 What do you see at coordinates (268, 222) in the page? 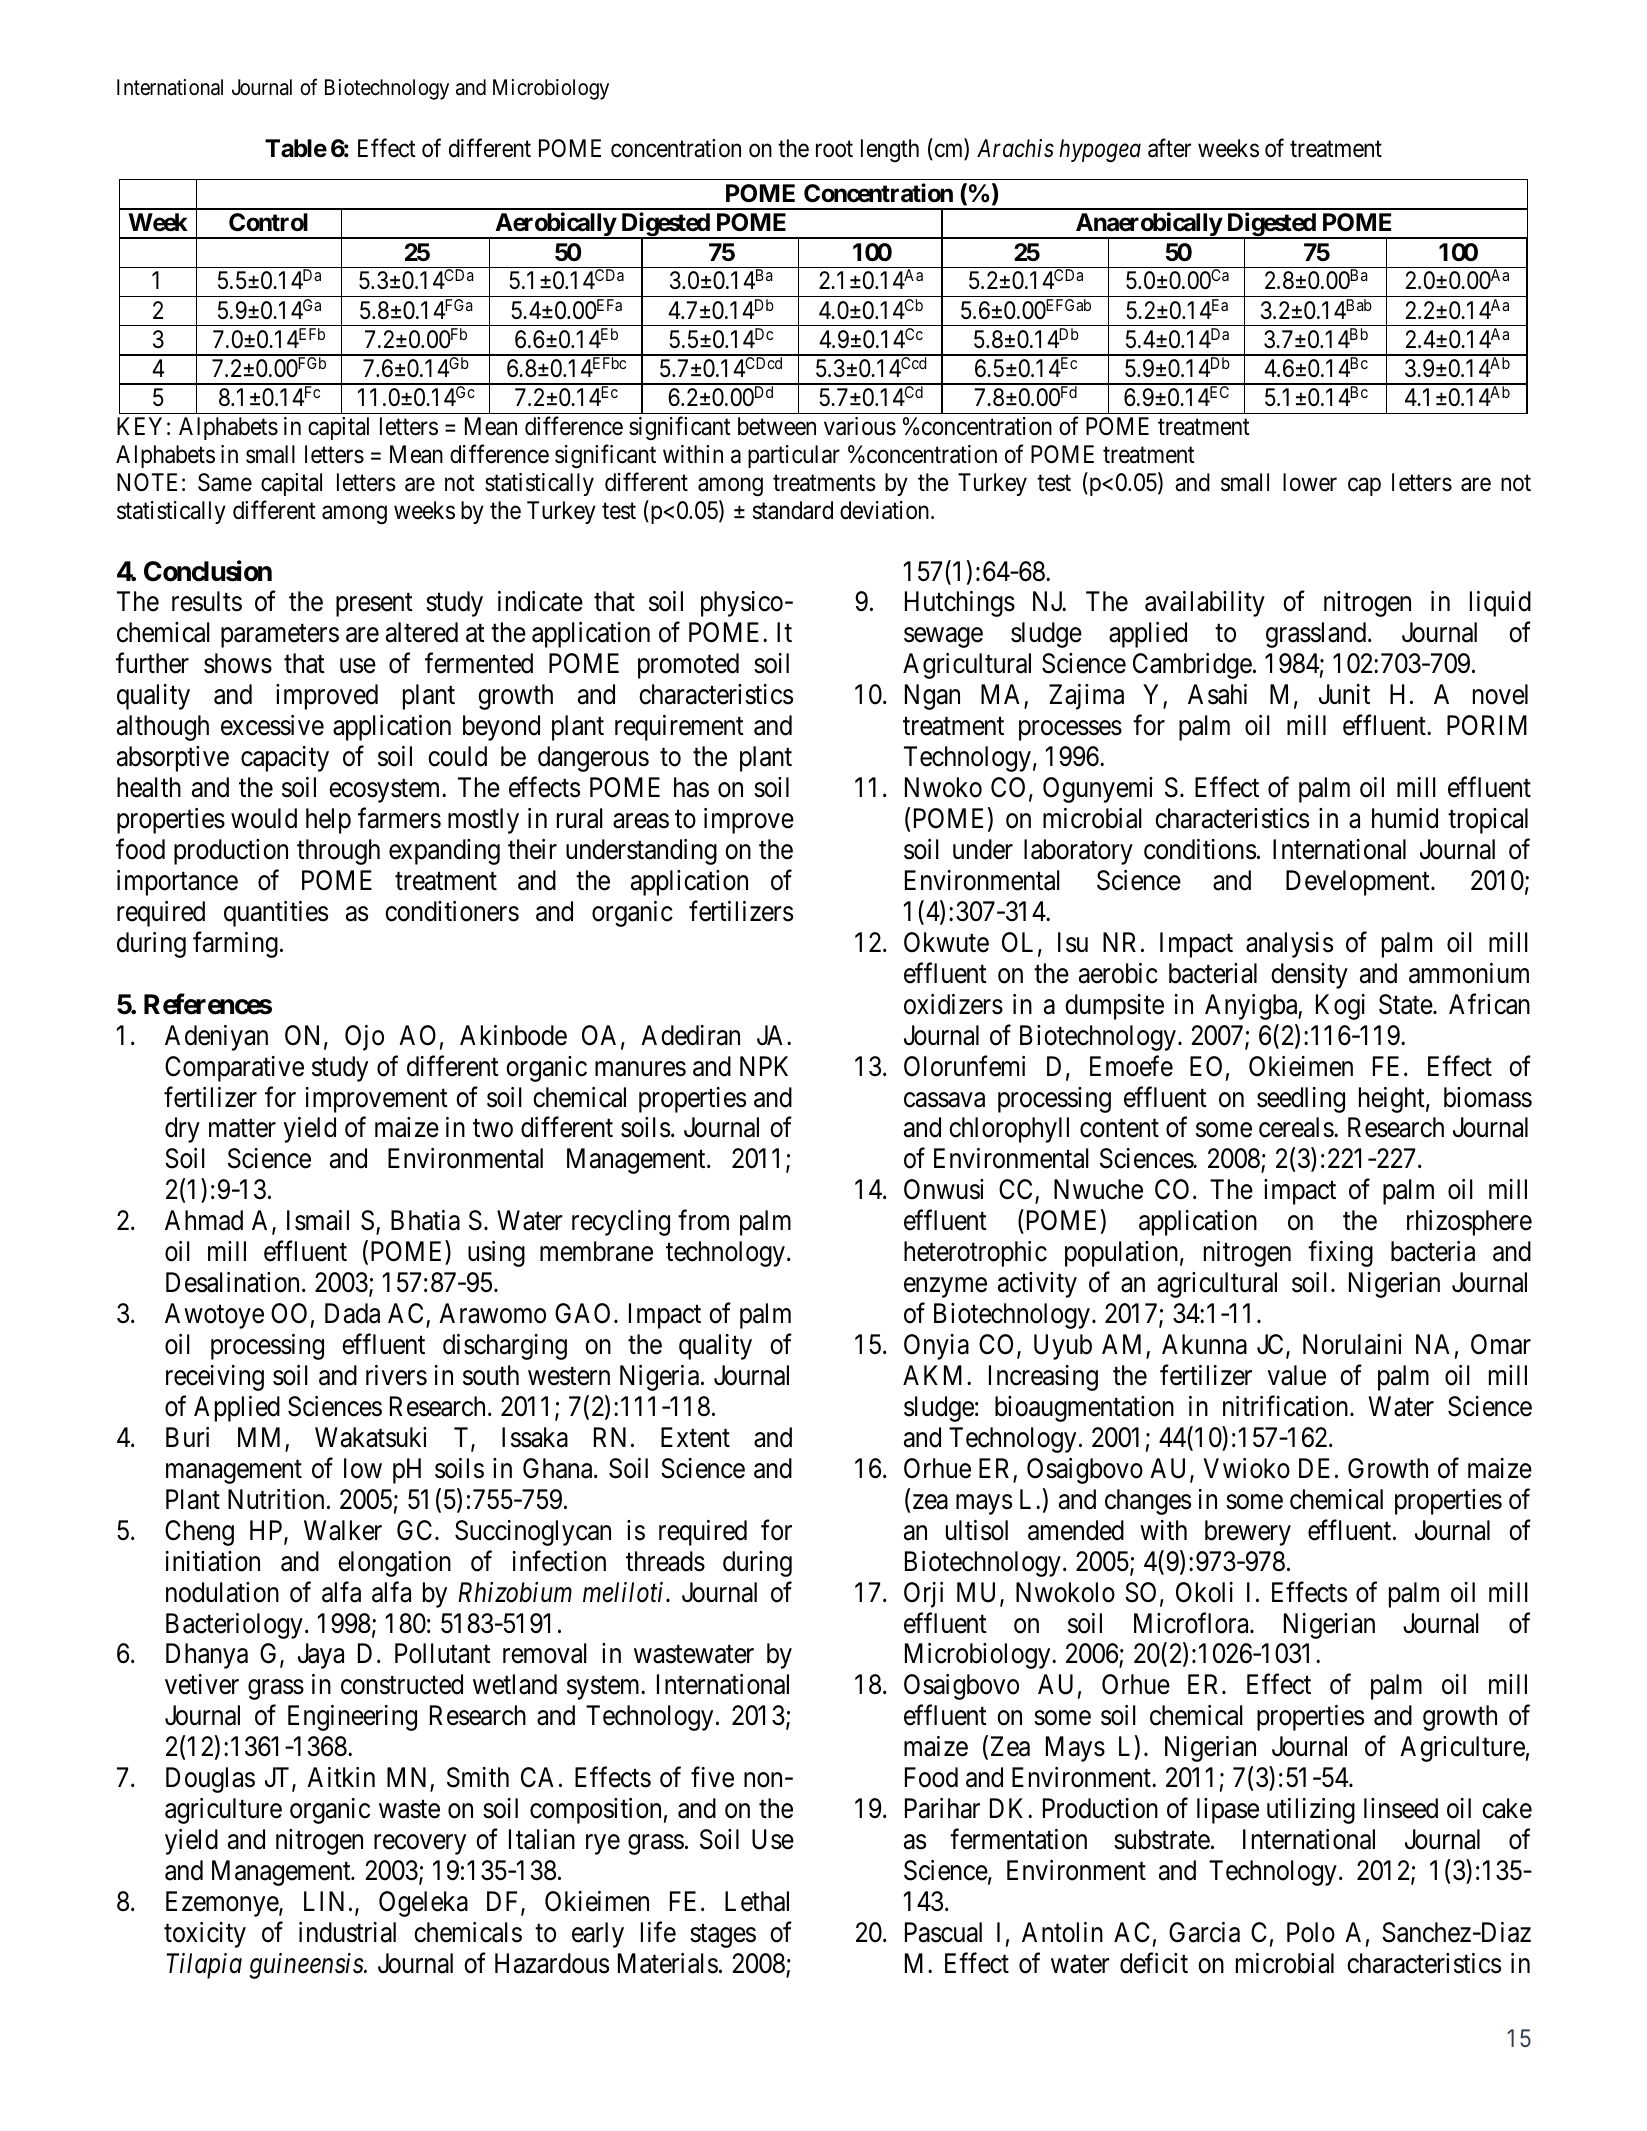
I see `Control` at bounding box center [268, 222].
